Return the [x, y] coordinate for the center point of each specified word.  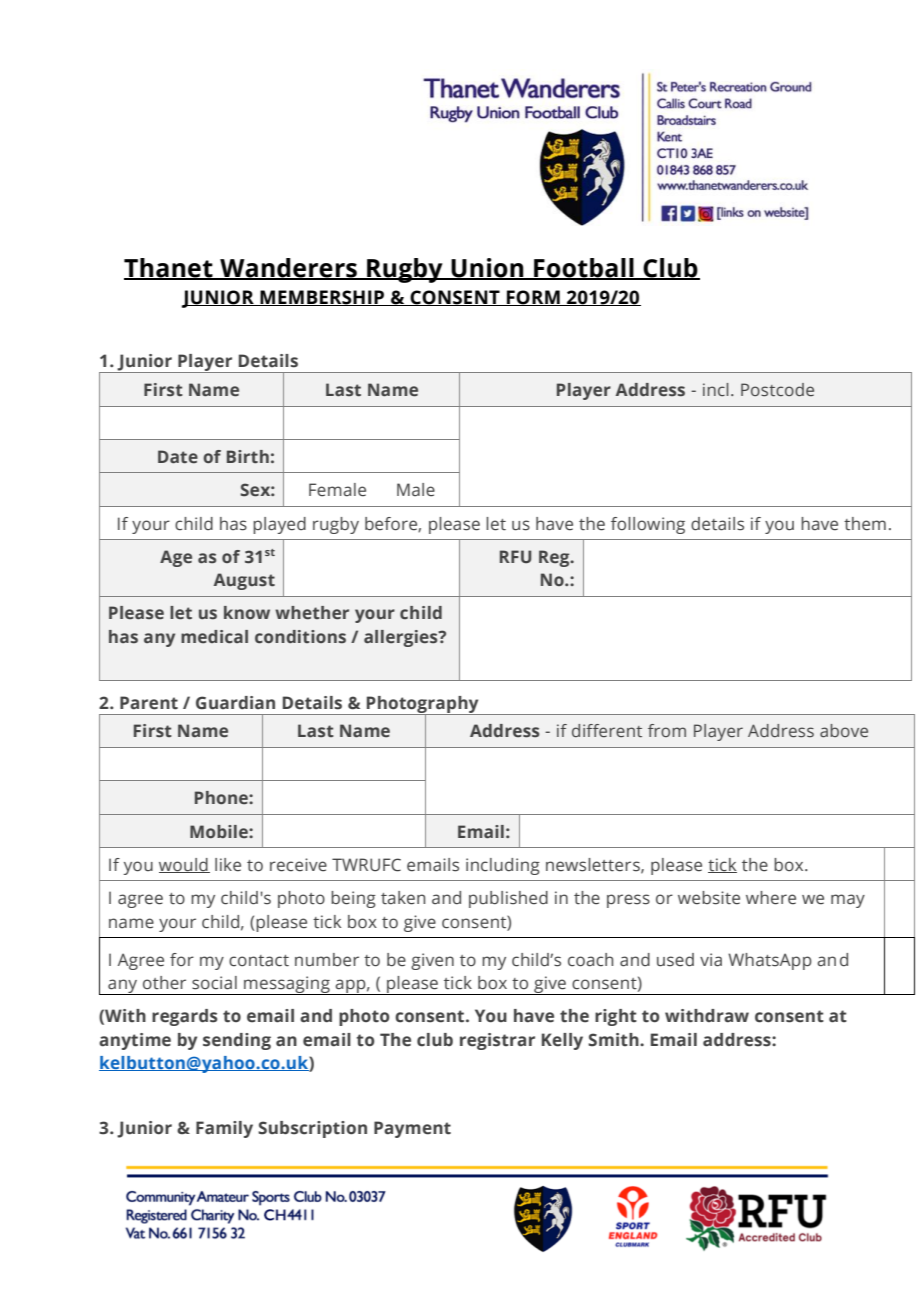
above [844, 731]
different [607, 731]
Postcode [777, 390]
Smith [614, 1040]
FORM [533, 298]
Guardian [235, 703]
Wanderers [288, 268]
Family [224, 1129]
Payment [412, 1129]
